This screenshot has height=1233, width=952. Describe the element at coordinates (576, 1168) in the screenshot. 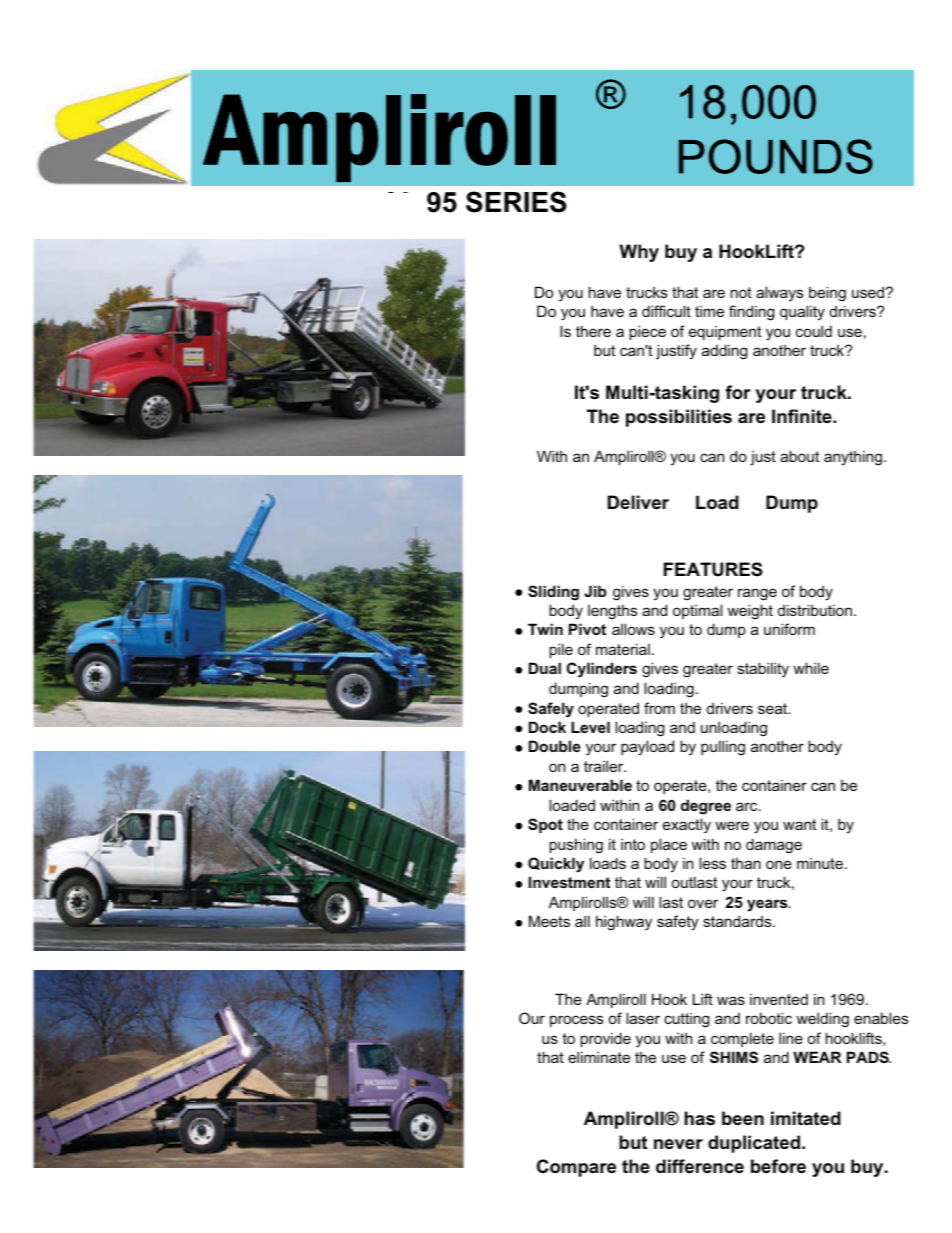

I see `Compare` at that location.
